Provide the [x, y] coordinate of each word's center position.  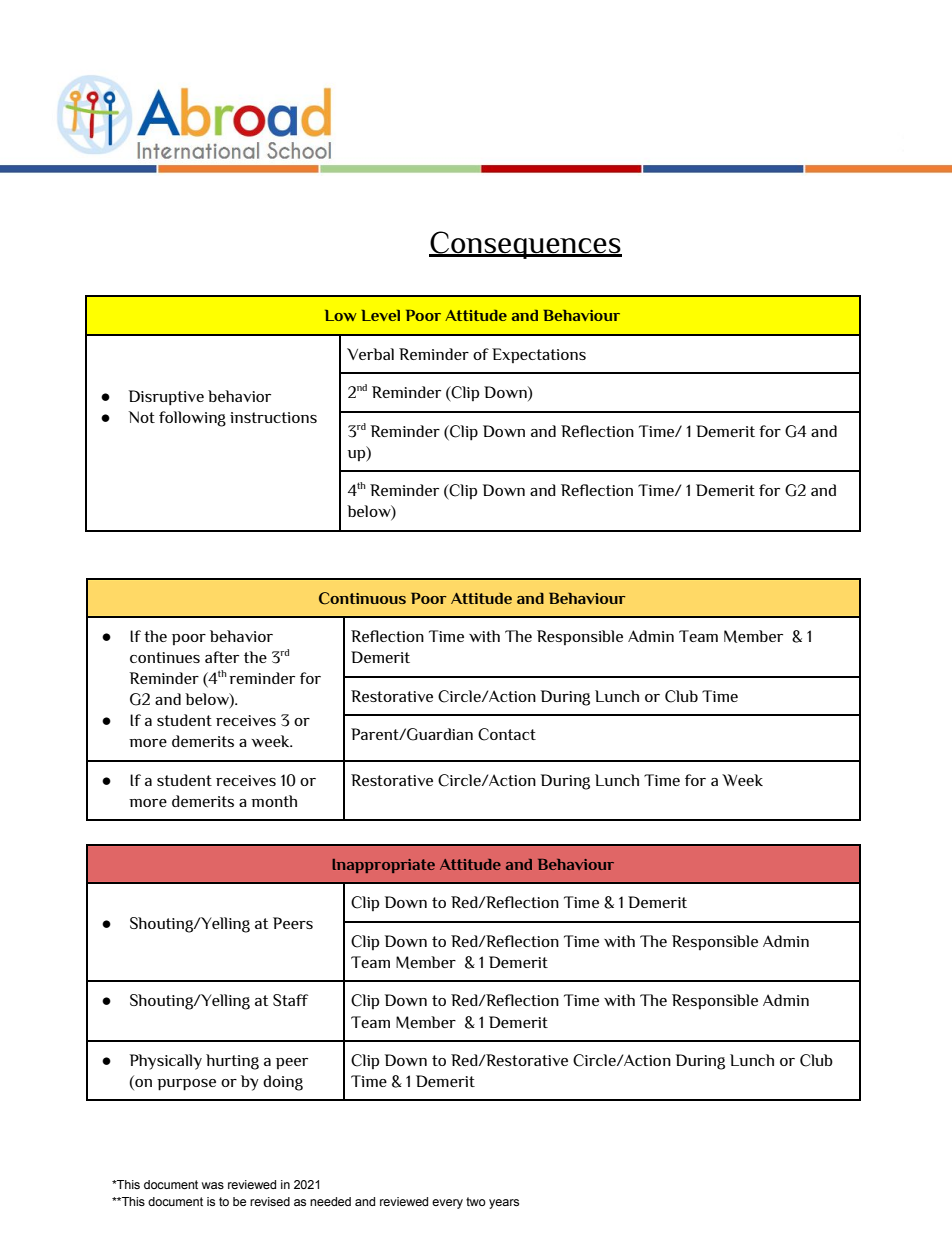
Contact [507, 734]
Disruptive [166, 398]
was [213, 1185]
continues [165, 657]
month [274, 801]
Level [381, 315]
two [476, 1201]
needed [330, 1201]
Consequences [525, 245]
